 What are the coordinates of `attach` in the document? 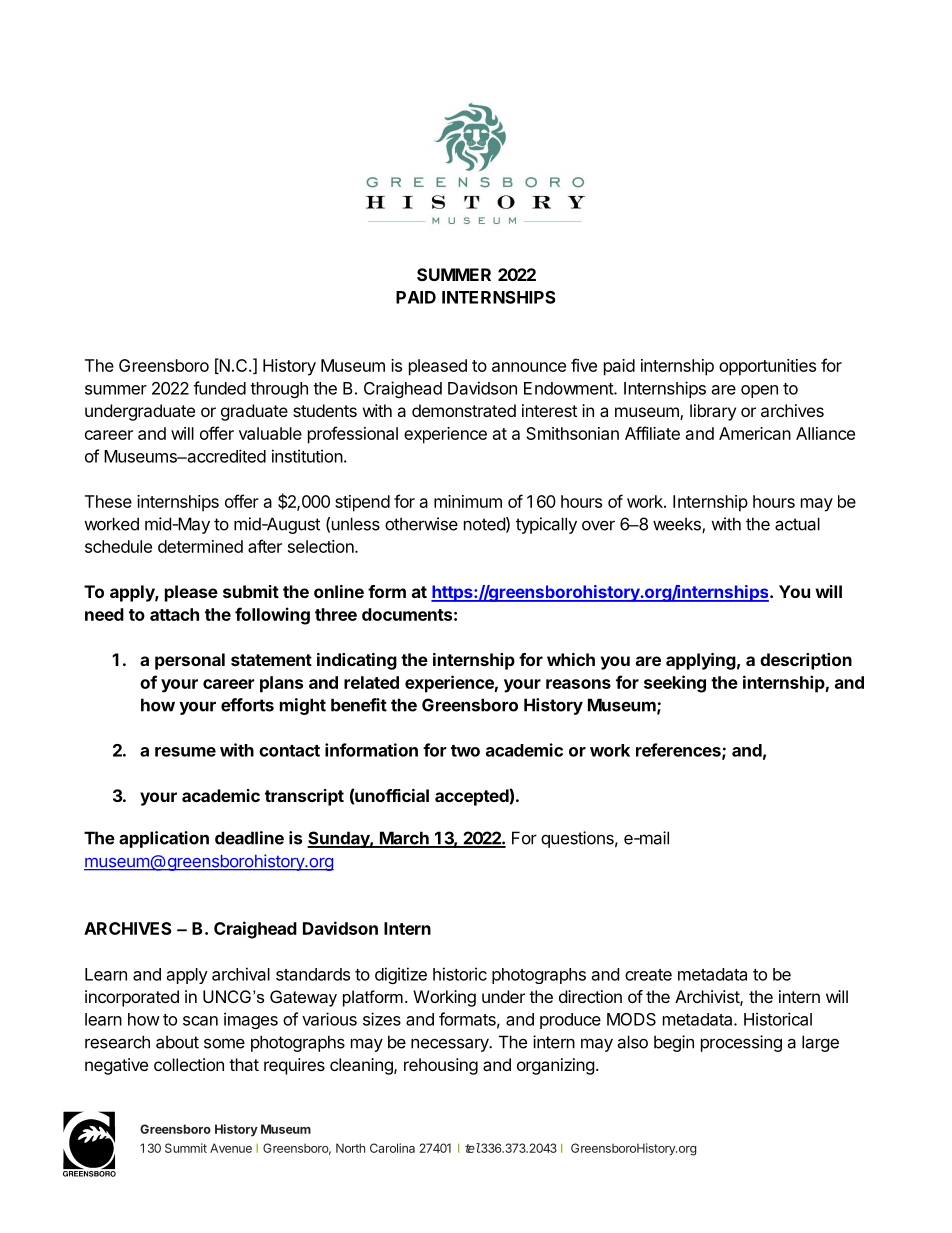 It's located at (174, 614).
